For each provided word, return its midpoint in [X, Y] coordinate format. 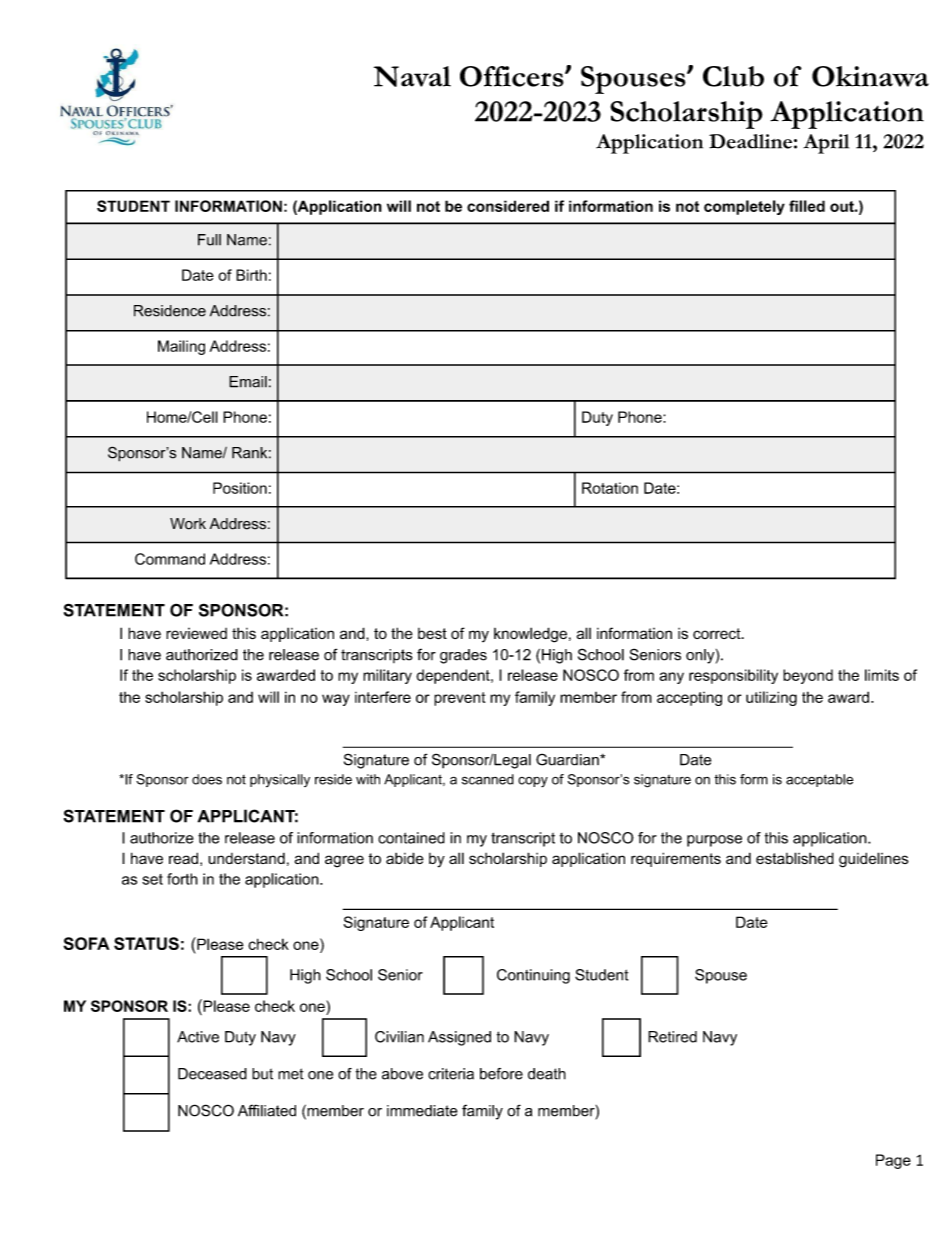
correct [718, 633]
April [826, 144]
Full [209, 240]
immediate [422, 1111]
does [207, 779]
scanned [488, 779]
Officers [513, 76]
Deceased [212, 1074]
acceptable [819, 780]
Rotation [610, 488]
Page [893, 1161]
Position [240, 488]
